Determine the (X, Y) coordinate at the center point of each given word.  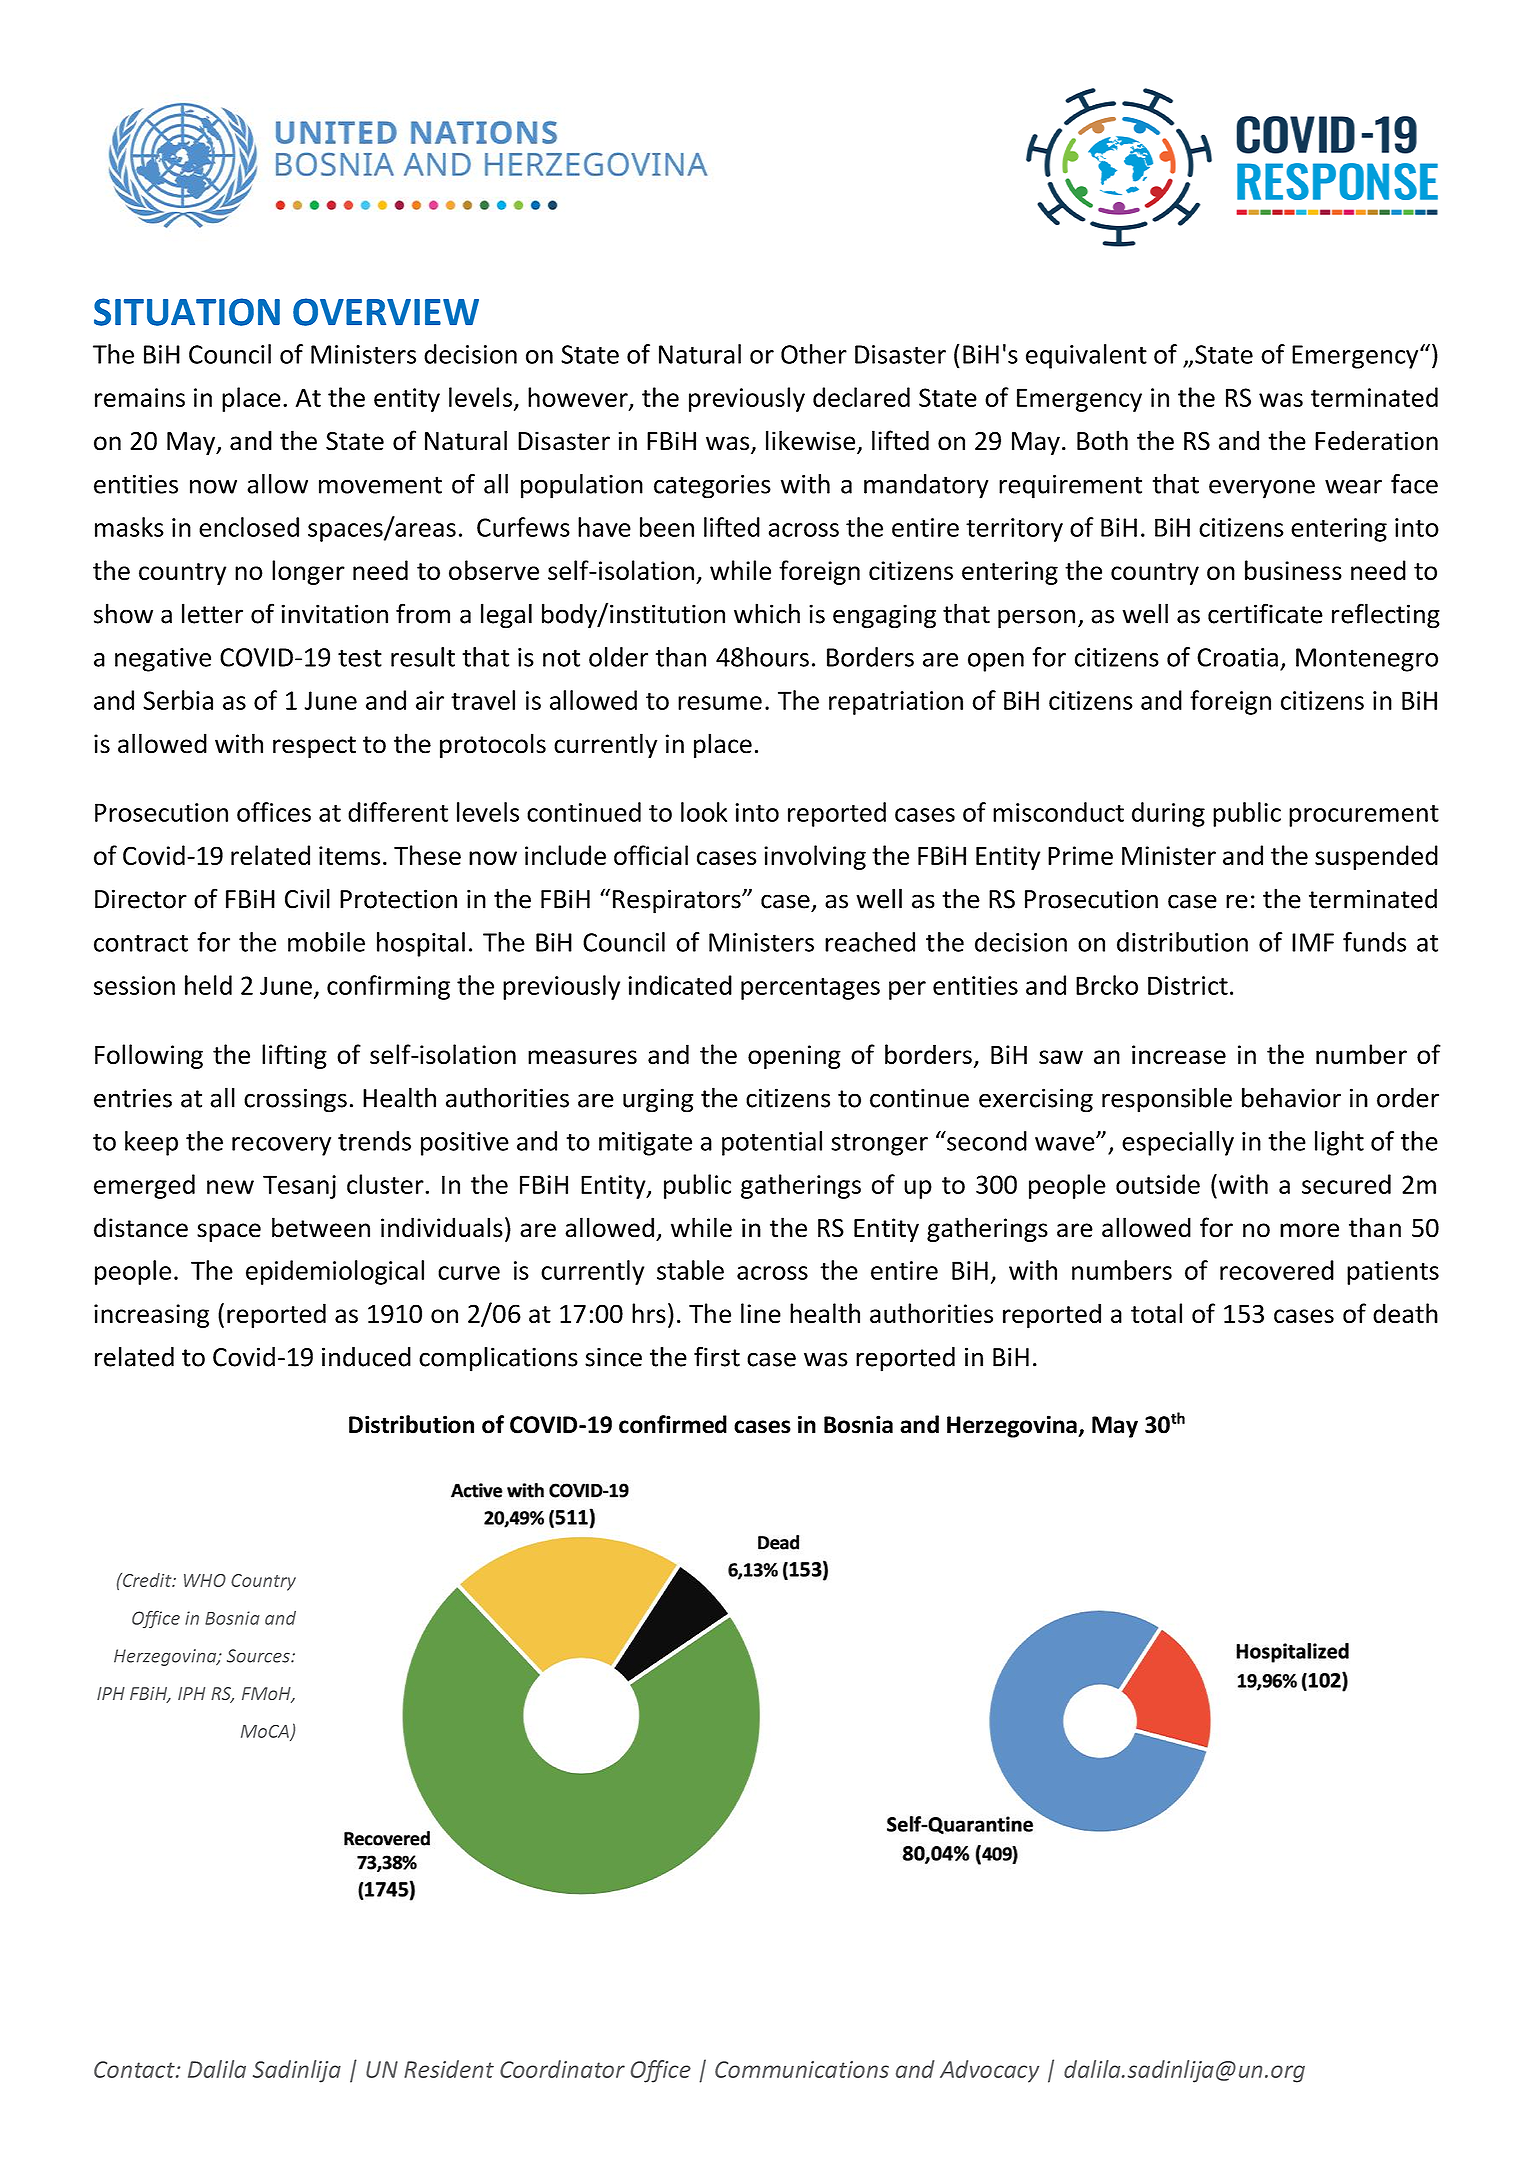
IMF (1313, 942)
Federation (1376, 440)
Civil (307, 898)
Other (814, 354)
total (1156, 1313)
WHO (205, 1580)
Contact (135, 2069)
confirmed (673, 1424)
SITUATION (187, 312)
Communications (802, 2069)
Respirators (678, 901)
